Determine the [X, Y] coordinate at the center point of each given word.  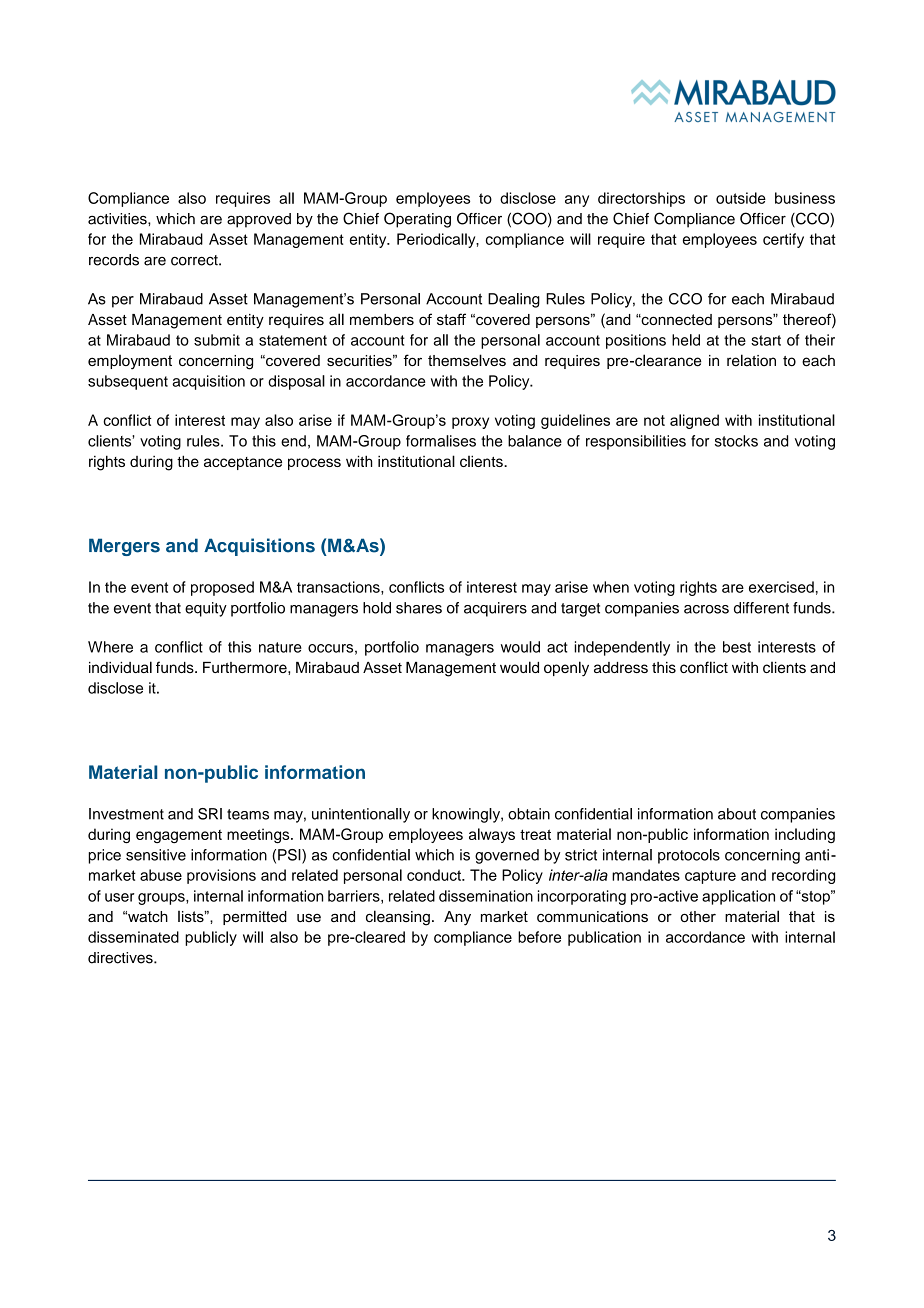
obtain [529, 814]
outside [741, 198]
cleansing [398, 918]
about [737, 814]
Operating [417, 220]
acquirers [495, 609]
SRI [210, 814]
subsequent [128, 382]
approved [259, 220]
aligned [694, 421]
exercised [781, 587]
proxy [470, 423]
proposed [222, 588]
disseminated [133, 937]
